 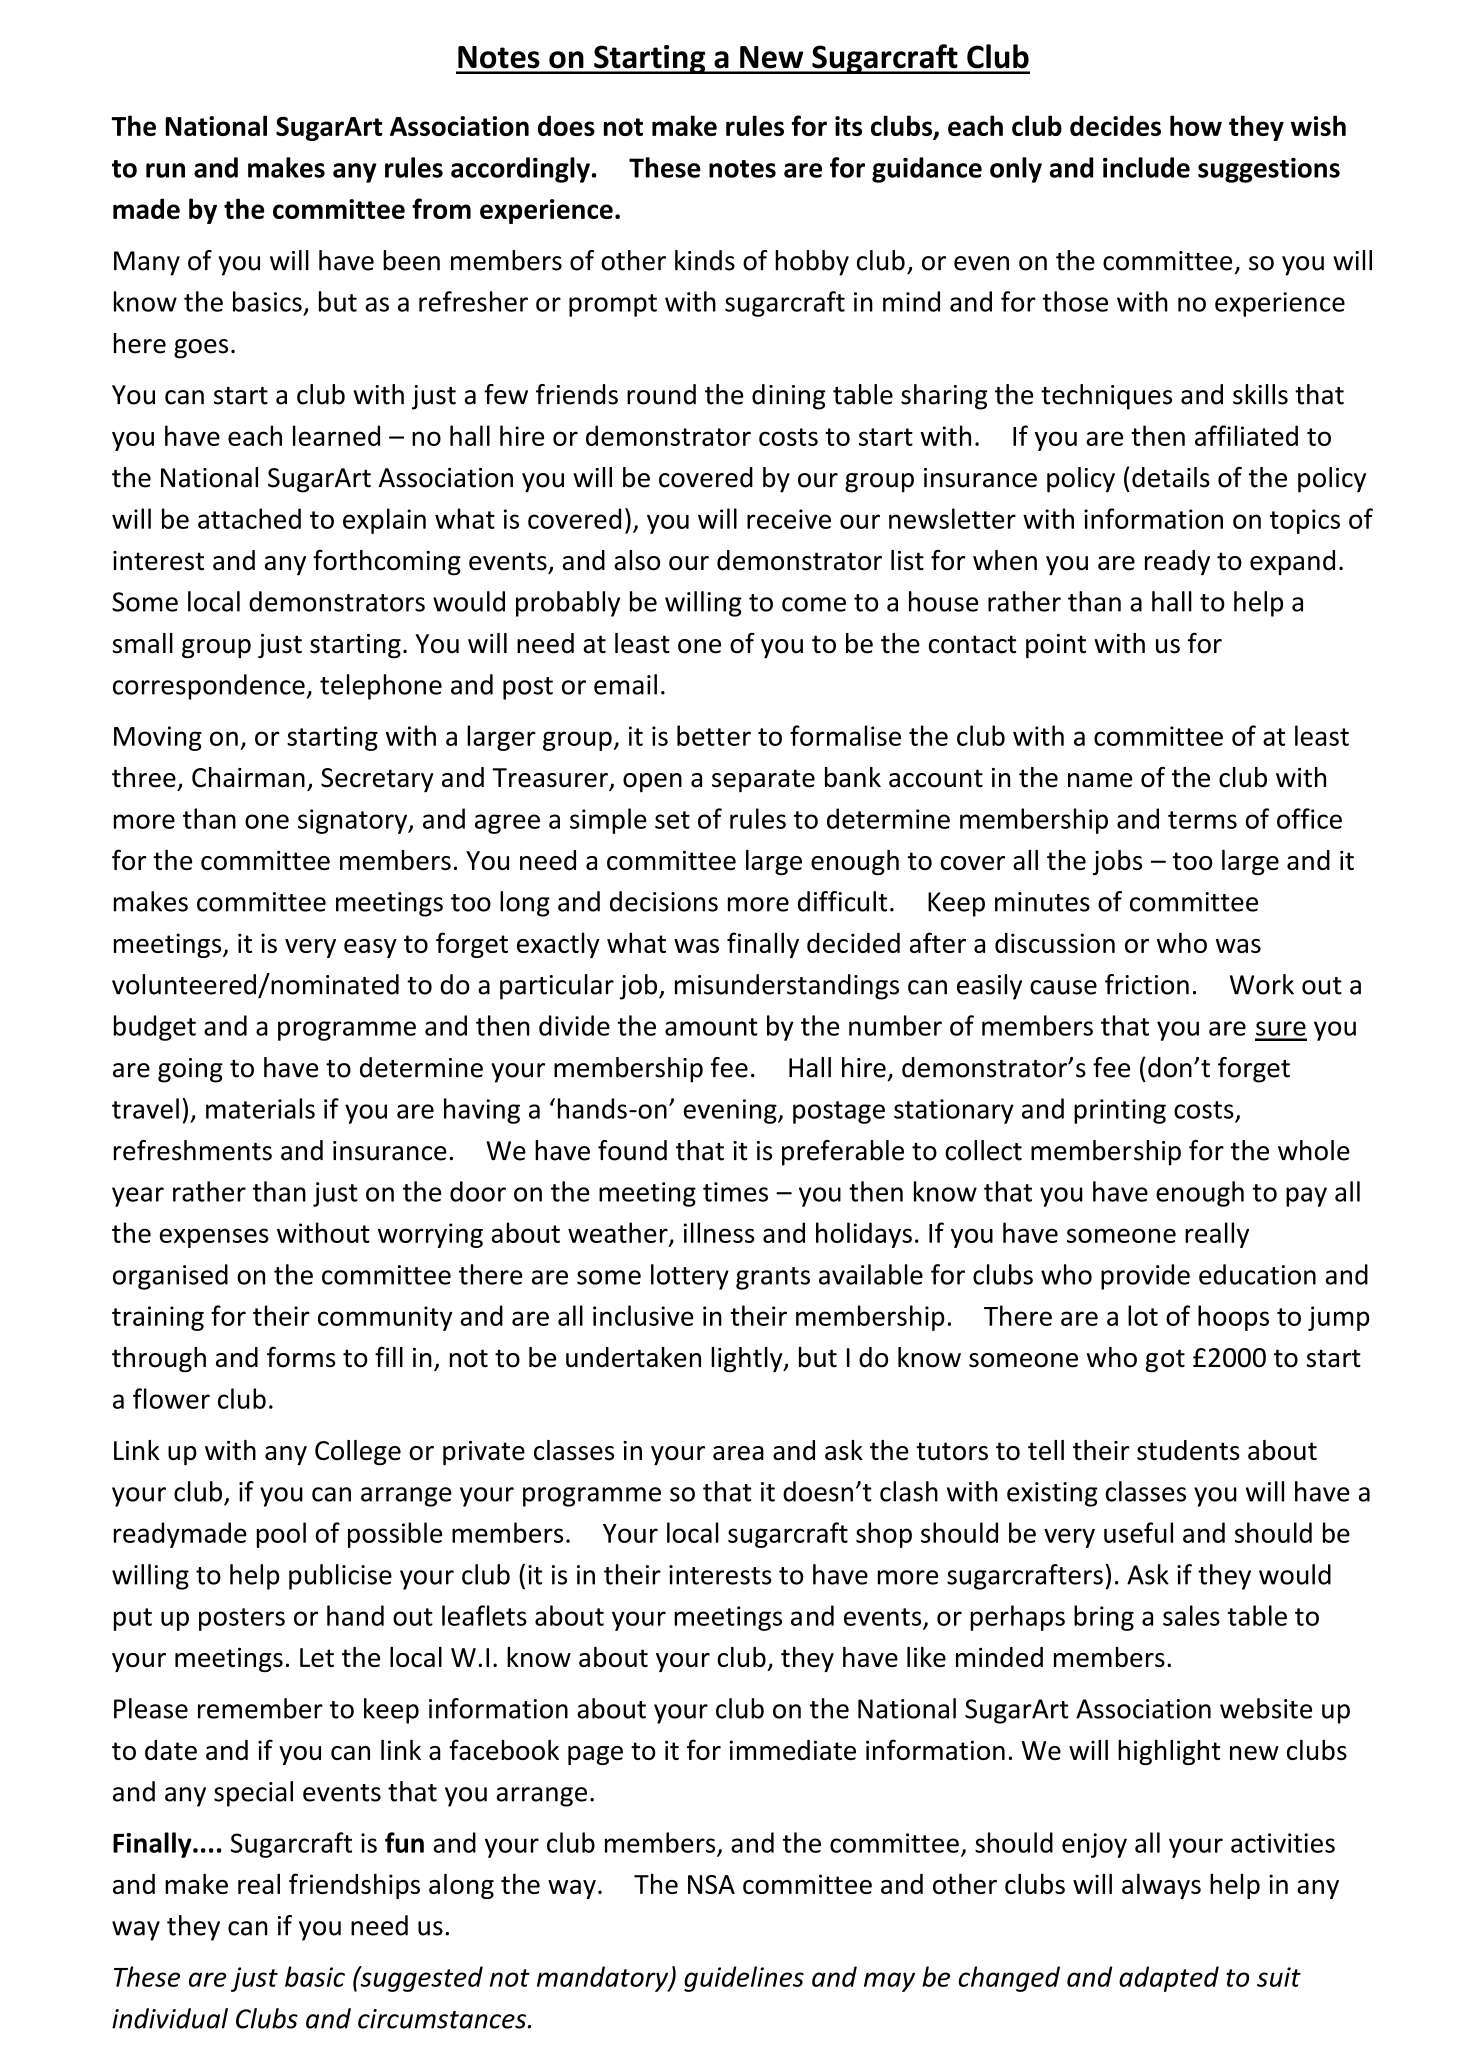 What do you see at coordinates (248, 777) in the document?
I see `Chairman` at bounding box center [248, 777].
